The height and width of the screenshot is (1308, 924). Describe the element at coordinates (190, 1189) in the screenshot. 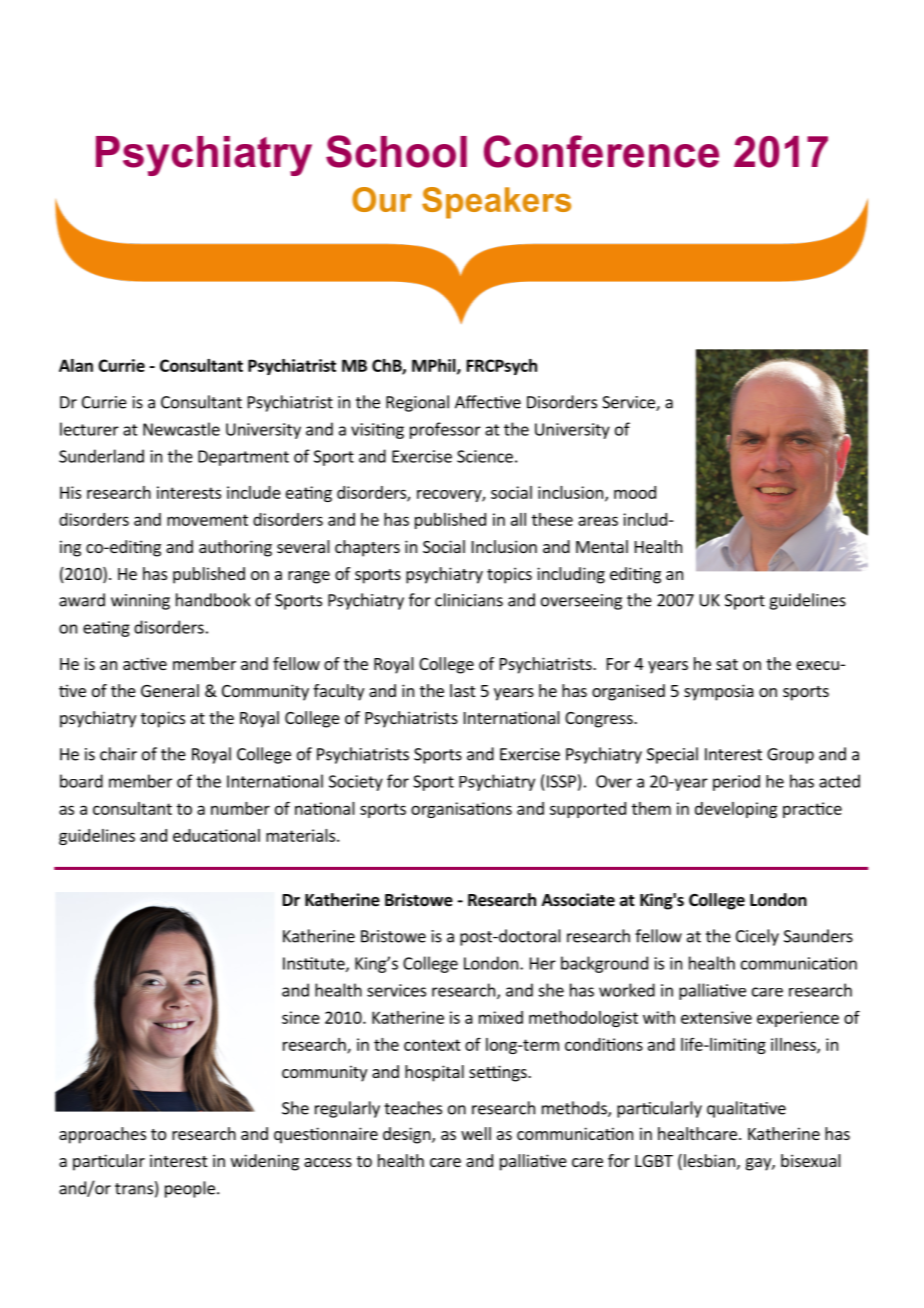

I see `people` at that location.
